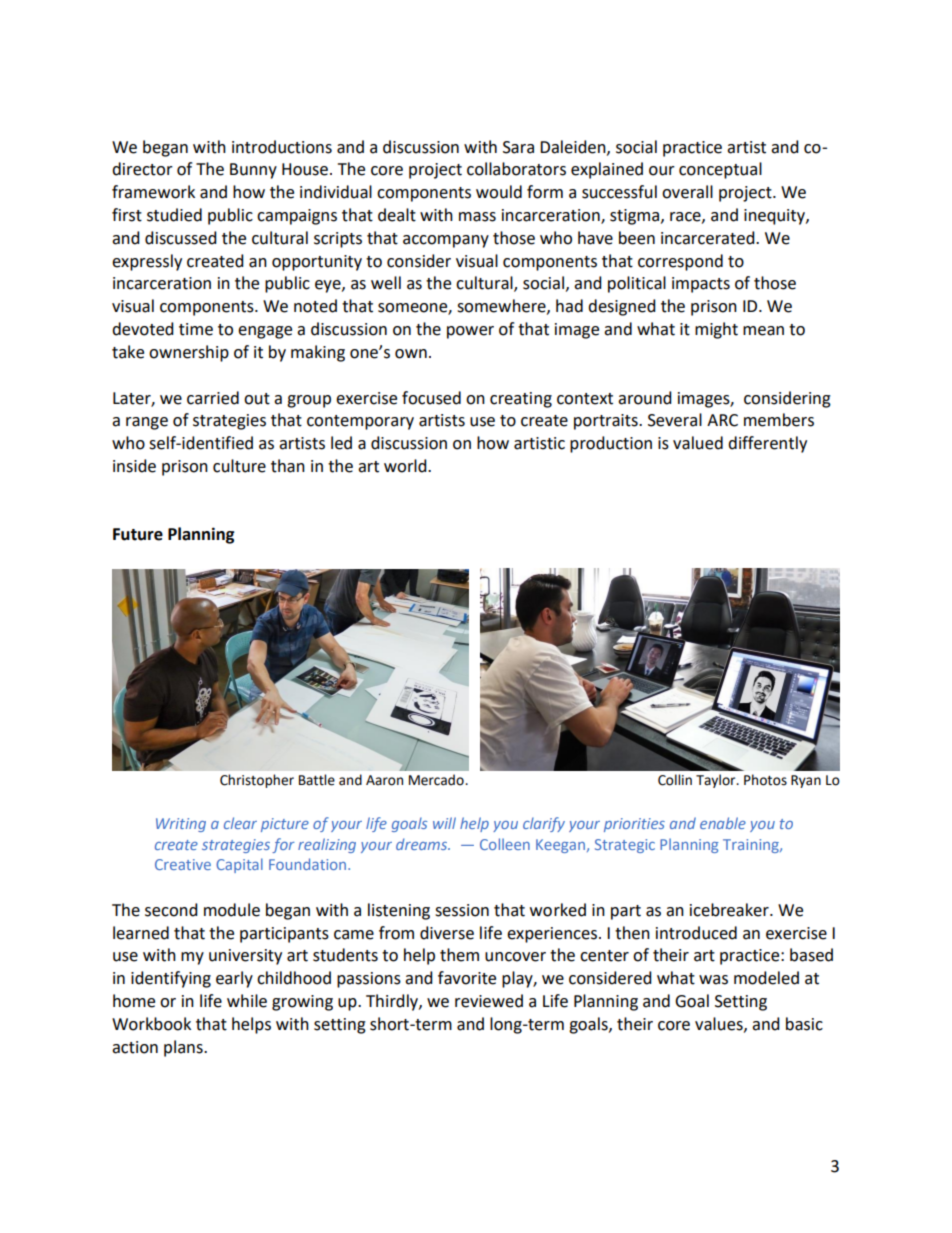 This screenshot has height=1233, width=952. What do you see at coordinates (257, 781) in the screenshot?
I see `Christopher` at bounding box center [257, 781].
